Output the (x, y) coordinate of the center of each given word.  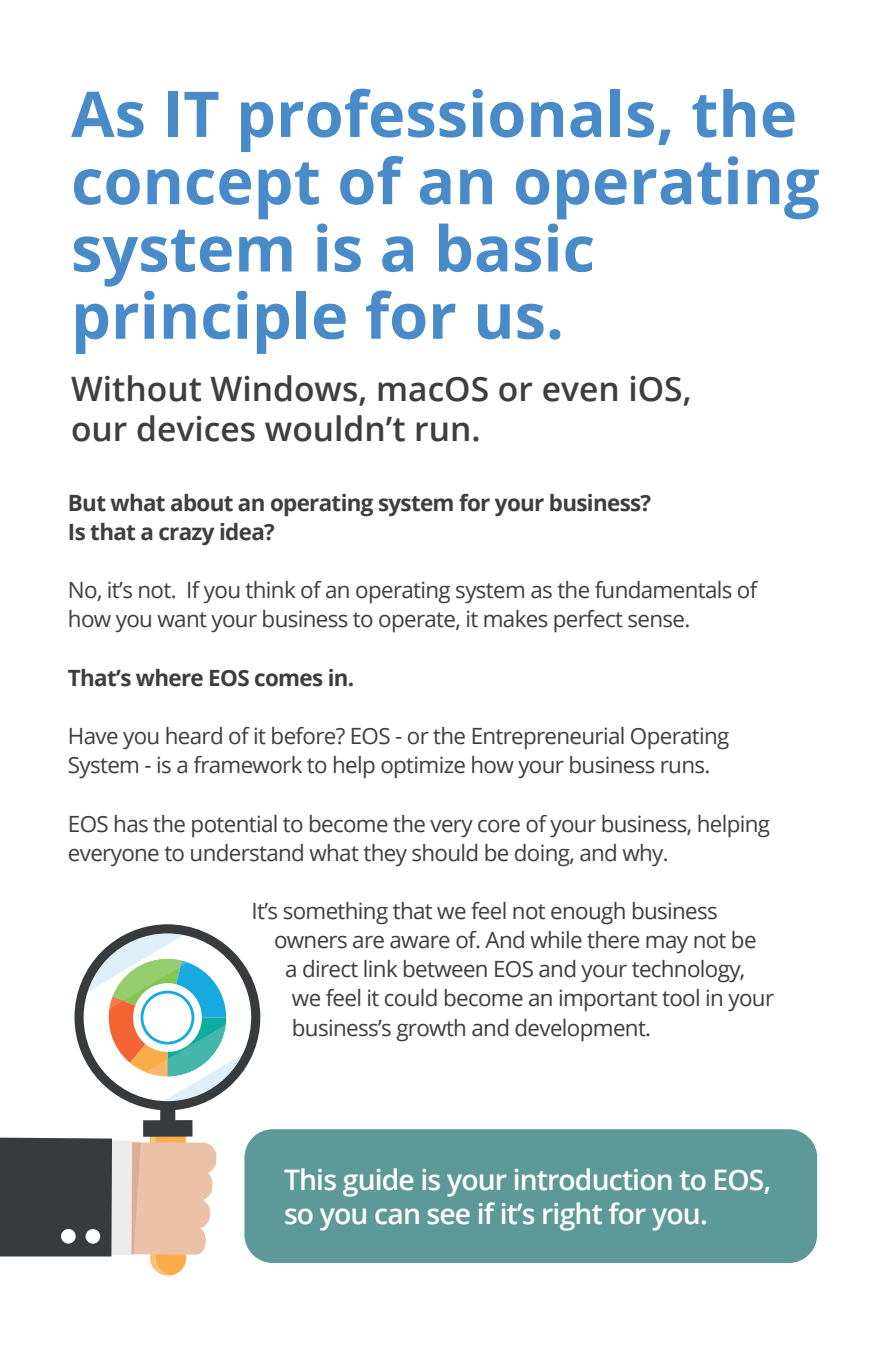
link (381, 968)
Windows (283, 388)
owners (311, 942)
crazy (186, 536)
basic (516, 247)
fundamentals (663, 590)
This (310, 1179)
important (608, 1000)
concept (196, 190)
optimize (423, 767)
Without (136, 388)
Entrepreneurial (548, 738)
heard (194, 736)
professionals (447, 120)
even (580, 392)
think (271, 590)
